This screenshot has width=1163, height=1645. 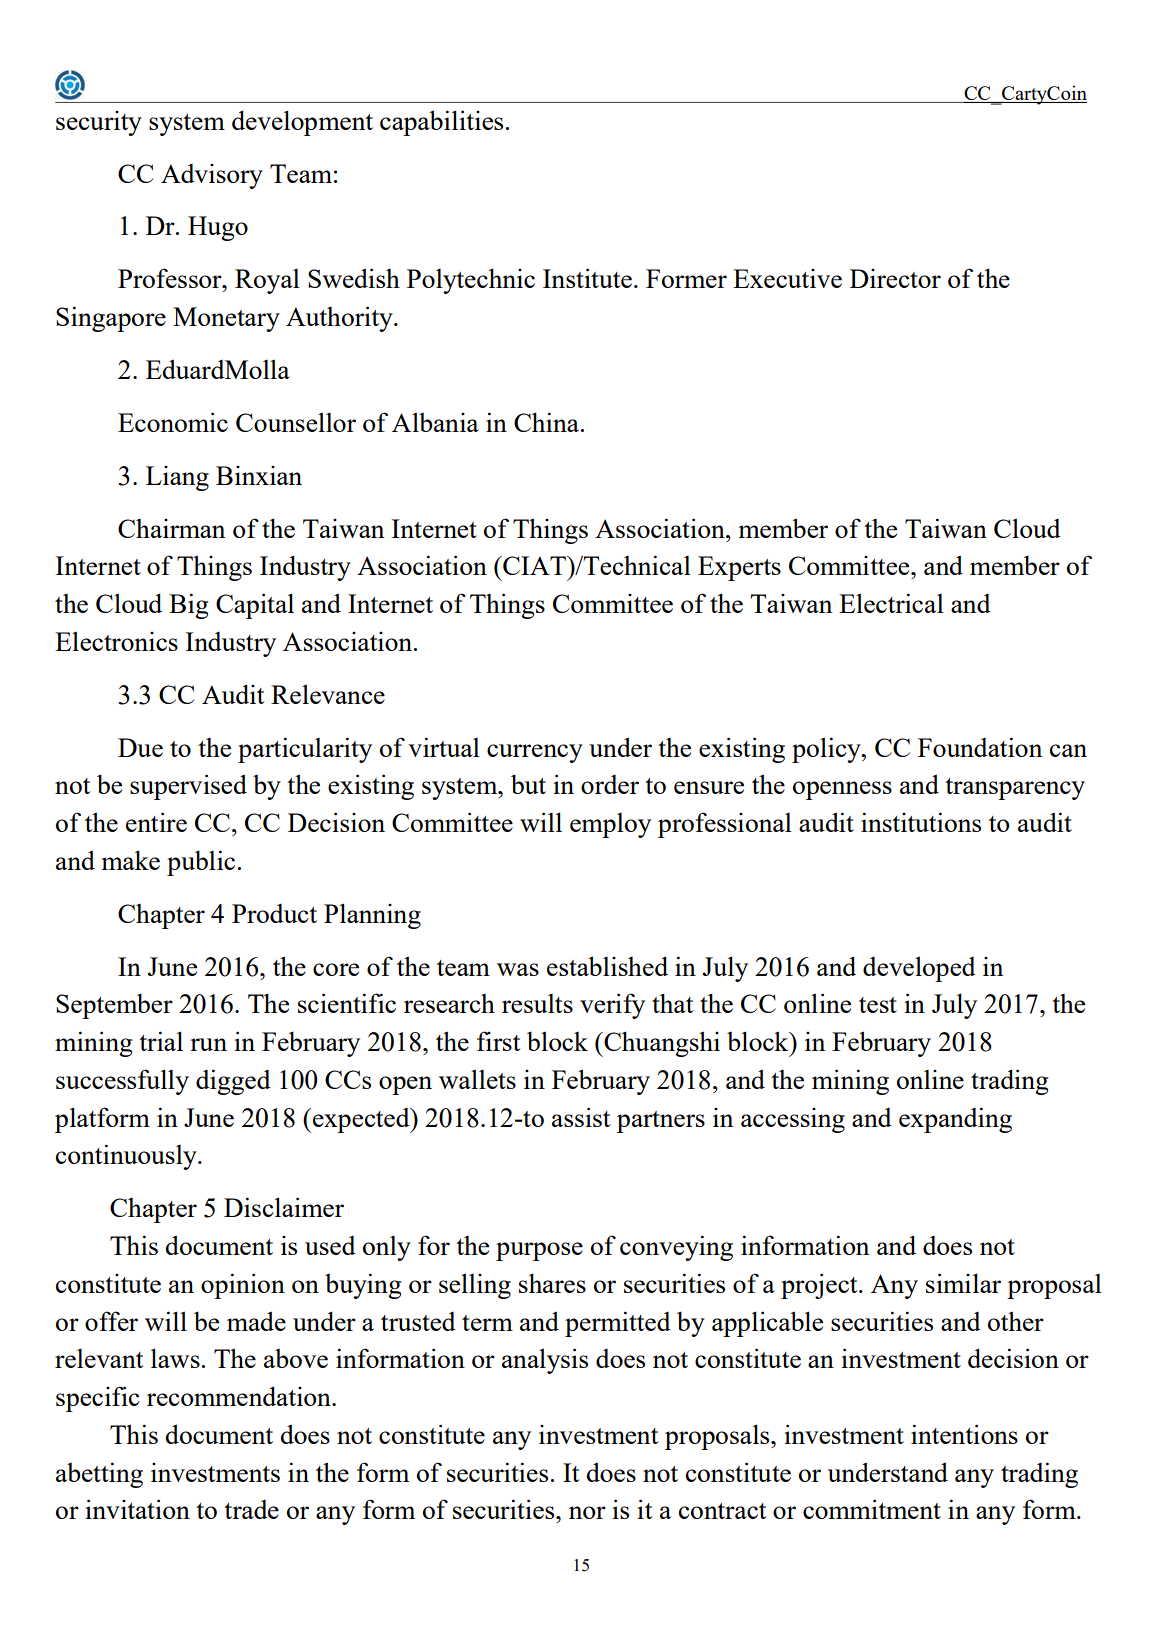 What do you see at coordinates (980, 747) in the screenshot?
I see `Foundation` at bounding box center [980, 747].
